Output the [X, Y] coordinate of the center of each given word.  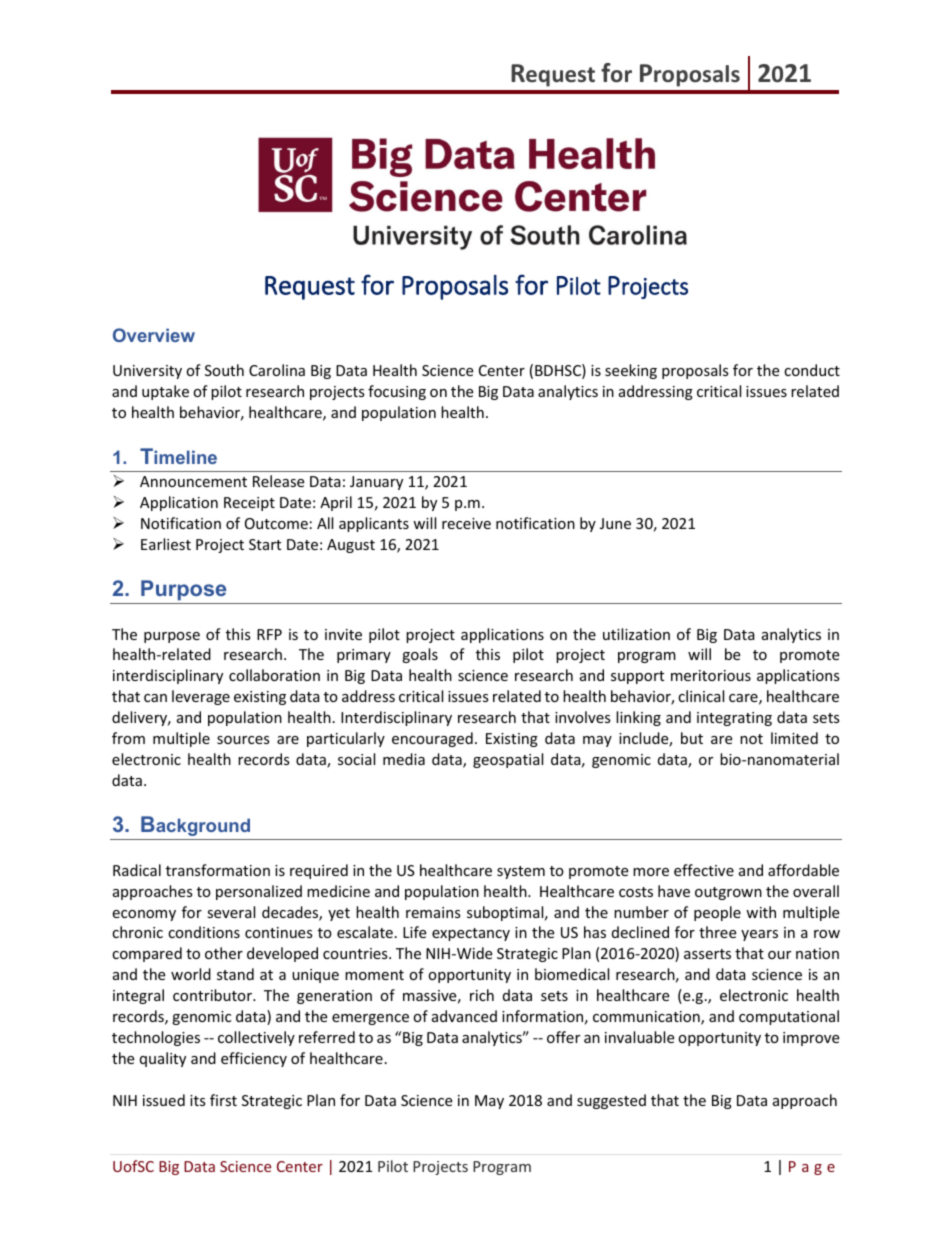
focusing [397, 392]
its [198, 1100]
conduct [812, 370]
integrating [734, 719]
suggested [611, 1101]
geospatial [508, 760]
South [224, 370]
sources [243, 740]
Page [812, 1168]
